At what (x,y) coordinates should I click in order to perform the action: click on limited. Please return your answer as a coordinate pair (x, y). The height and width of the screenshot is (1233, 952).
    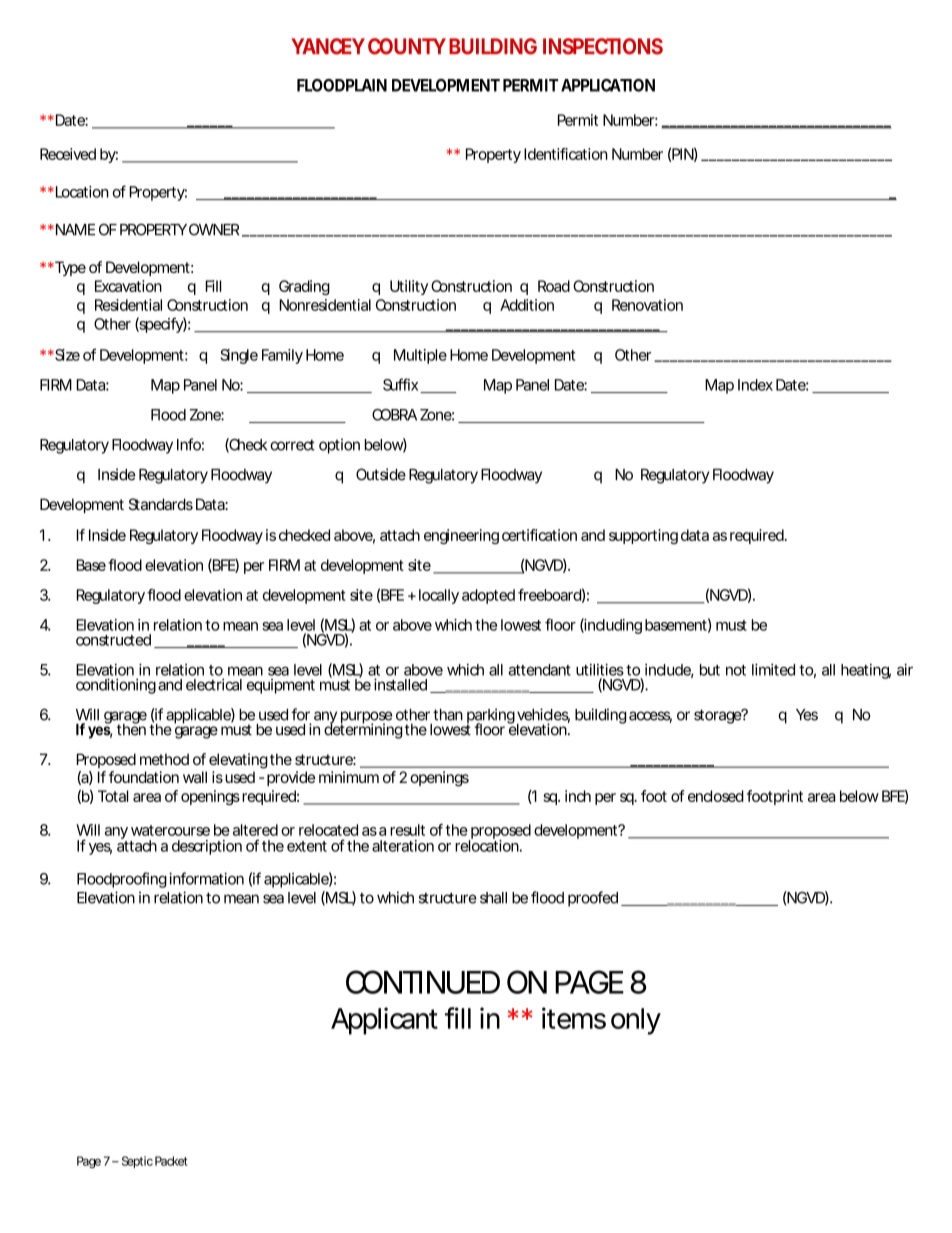
    Looking at the image, I should click on (773, 669).
